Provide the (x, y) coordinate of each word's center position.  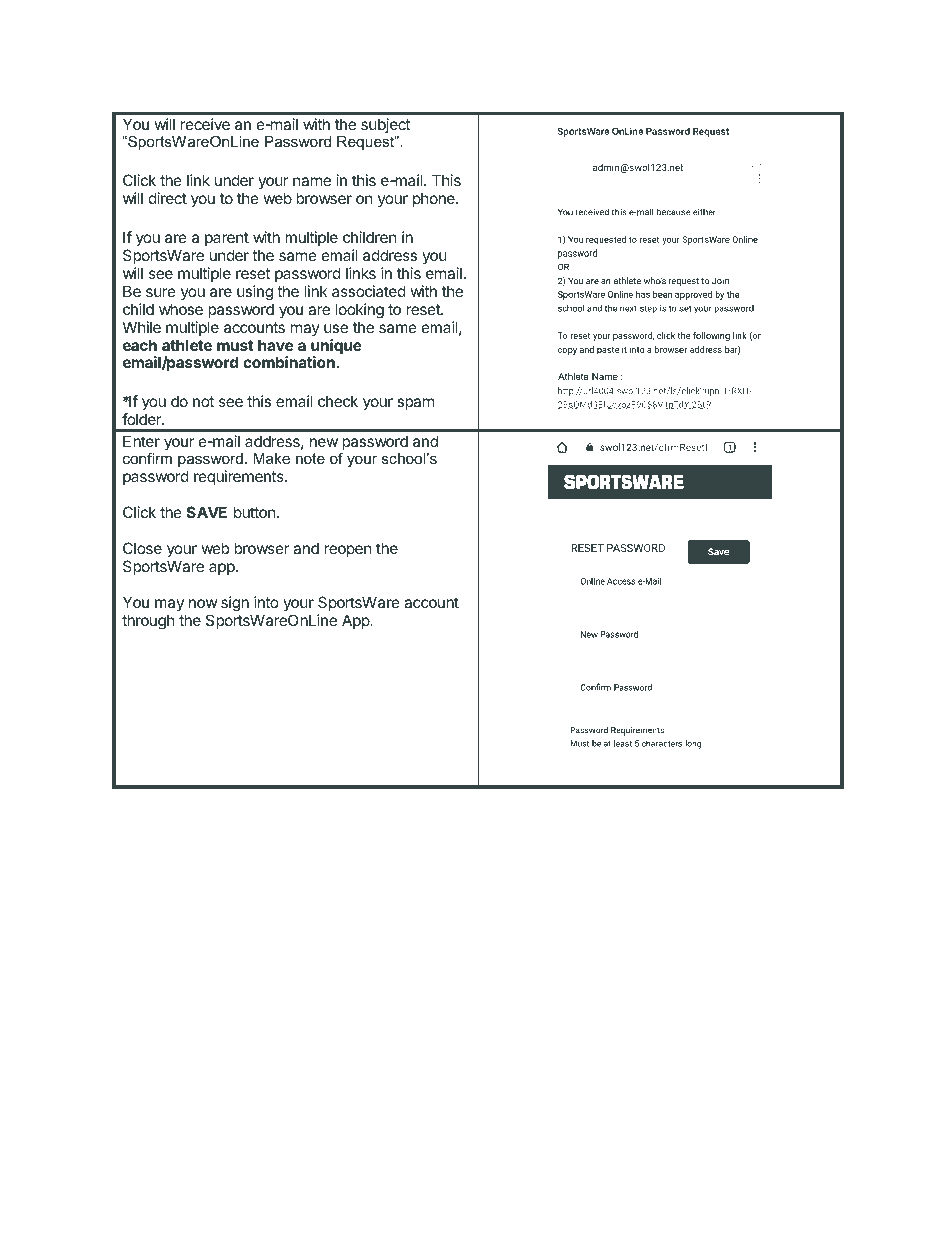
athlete (187, 345)
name (312, 181)
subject (385, 127)
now (203, 603)
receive (205, 124)
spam (415, 404)
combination (289, 362)
